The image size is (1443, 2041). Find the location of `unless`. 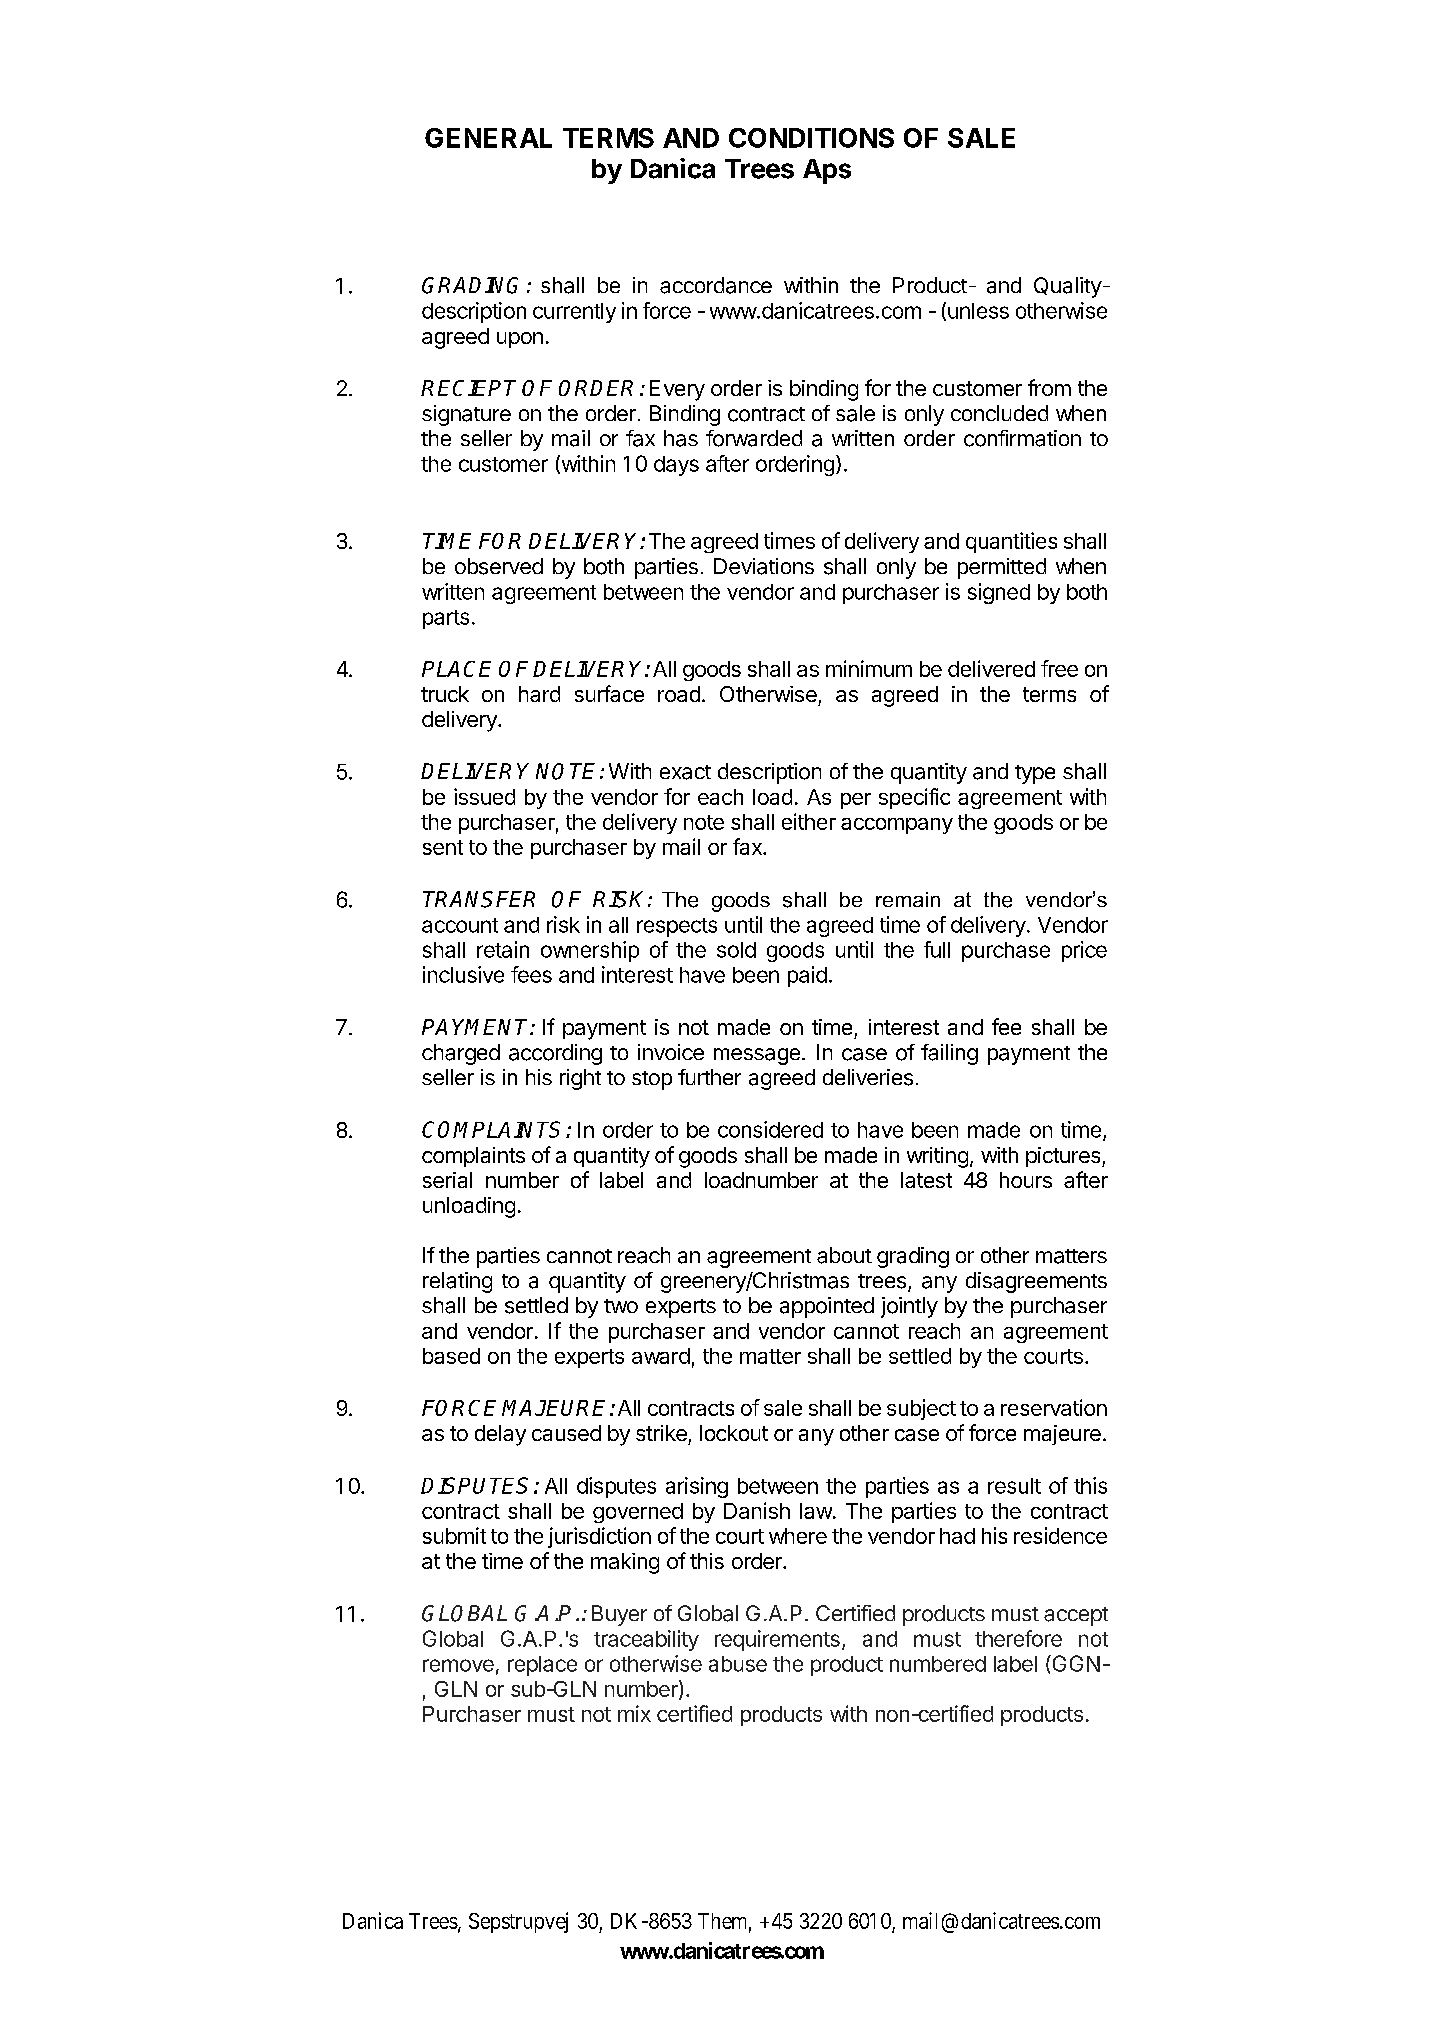

unless is located at coordinates (978, 311).
